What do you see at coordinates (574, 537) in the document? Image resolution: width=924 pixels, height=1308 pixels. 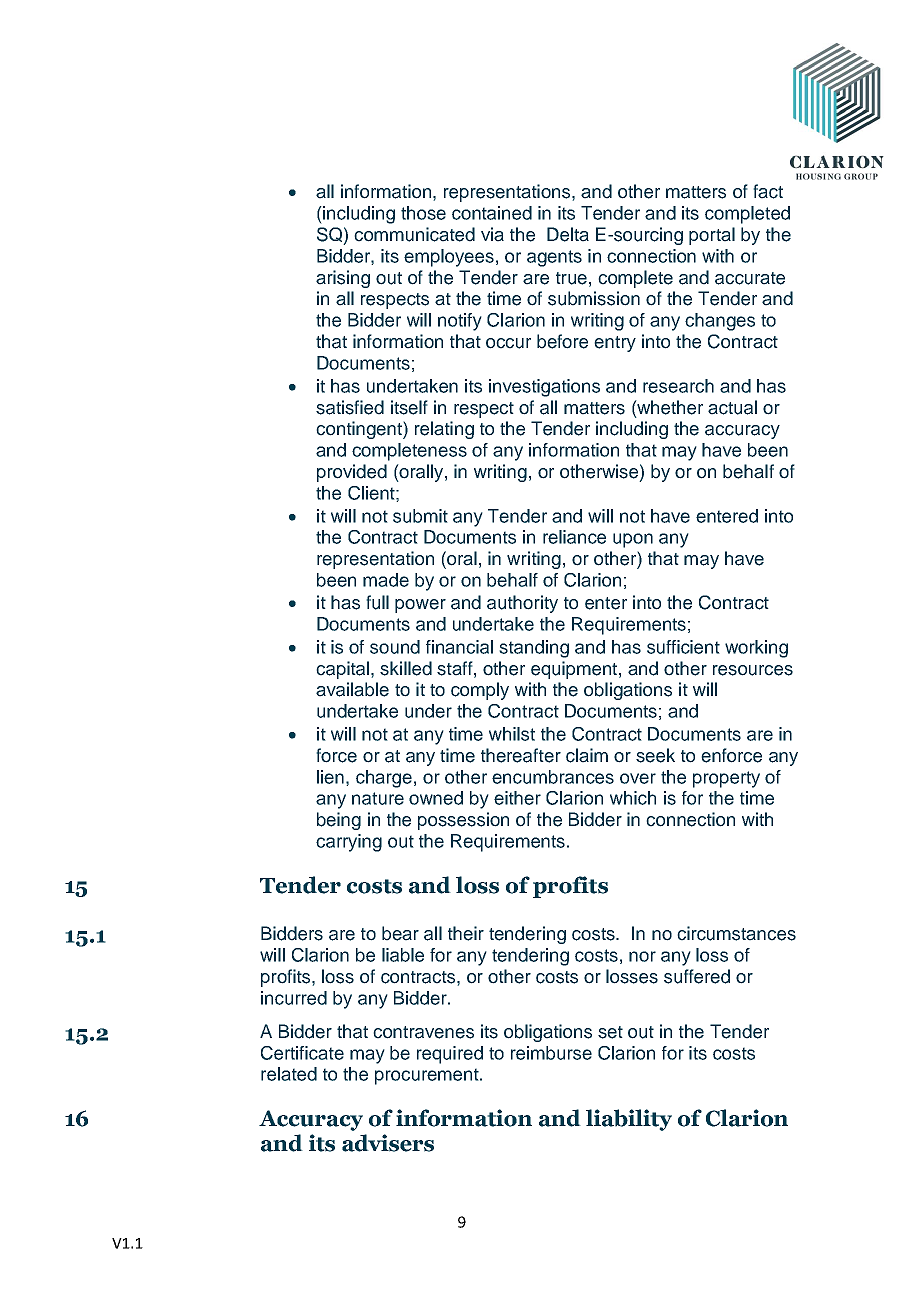 I see `reliance` at bounding box center [574, 537].
